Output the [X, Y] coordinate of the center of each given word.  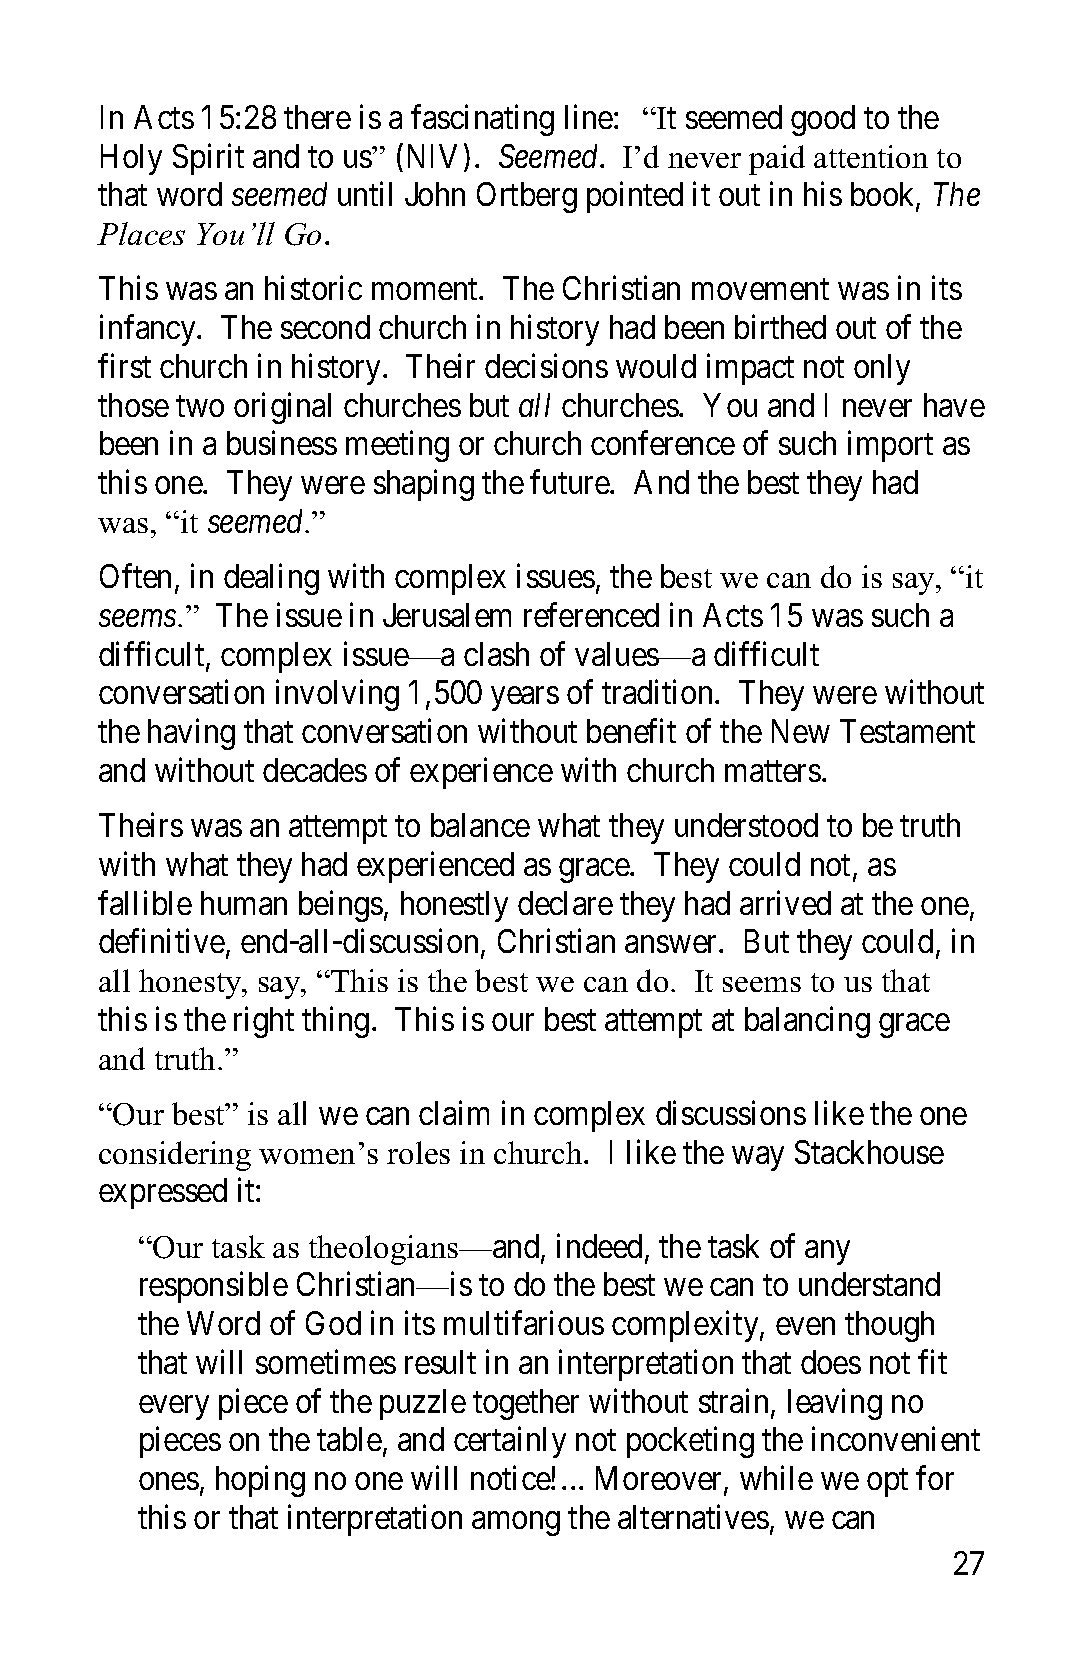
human [244, 903]
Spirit [208, 159]
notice [511, 1478]
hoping [260, 1481]
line [589, 117]
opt [887, 1483]
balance [480, 825]
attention [871, 156]
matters [773, 771]
